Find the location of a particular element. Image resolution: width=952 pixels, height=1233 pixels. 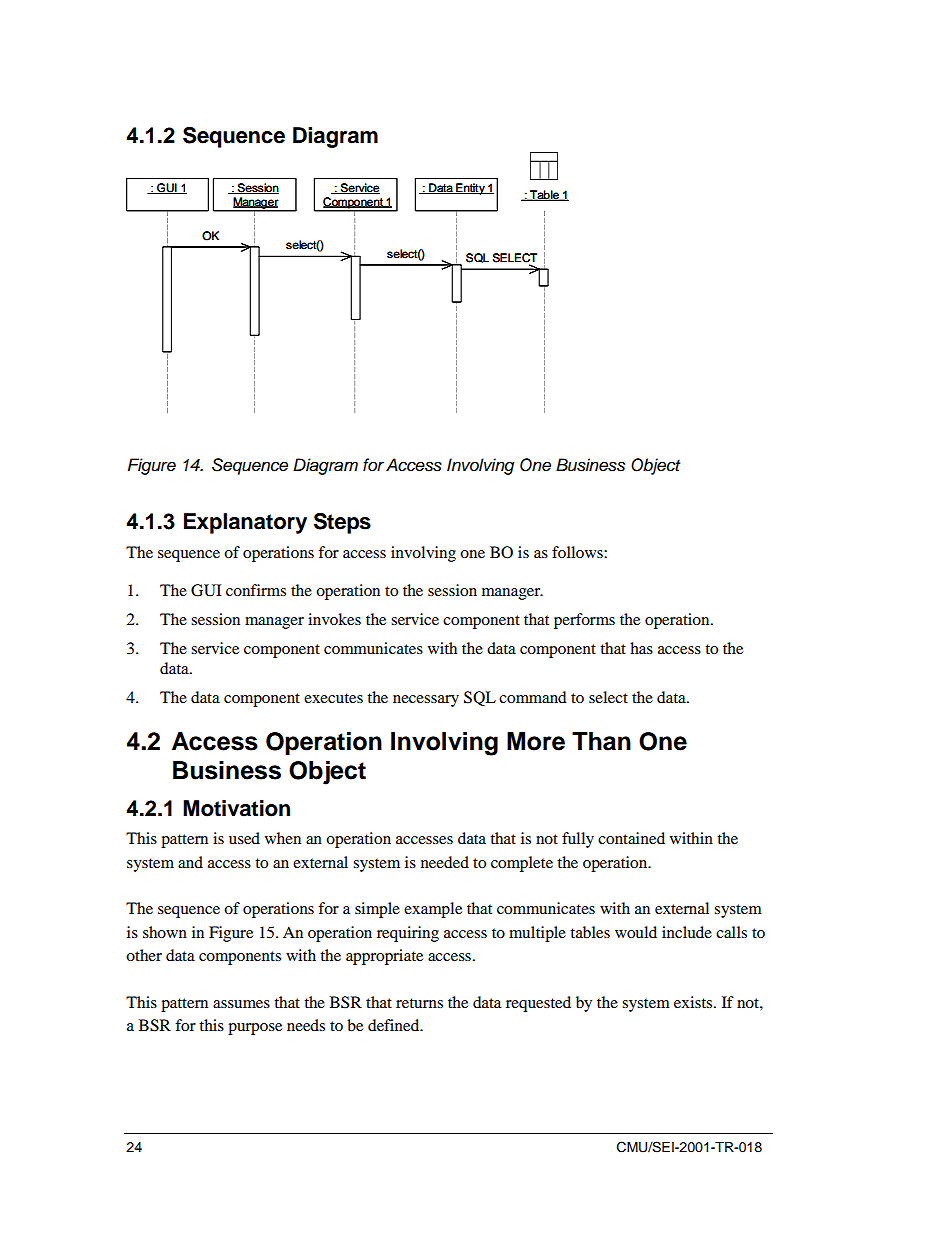

Explanatory is located at coordinates (245, 523).
